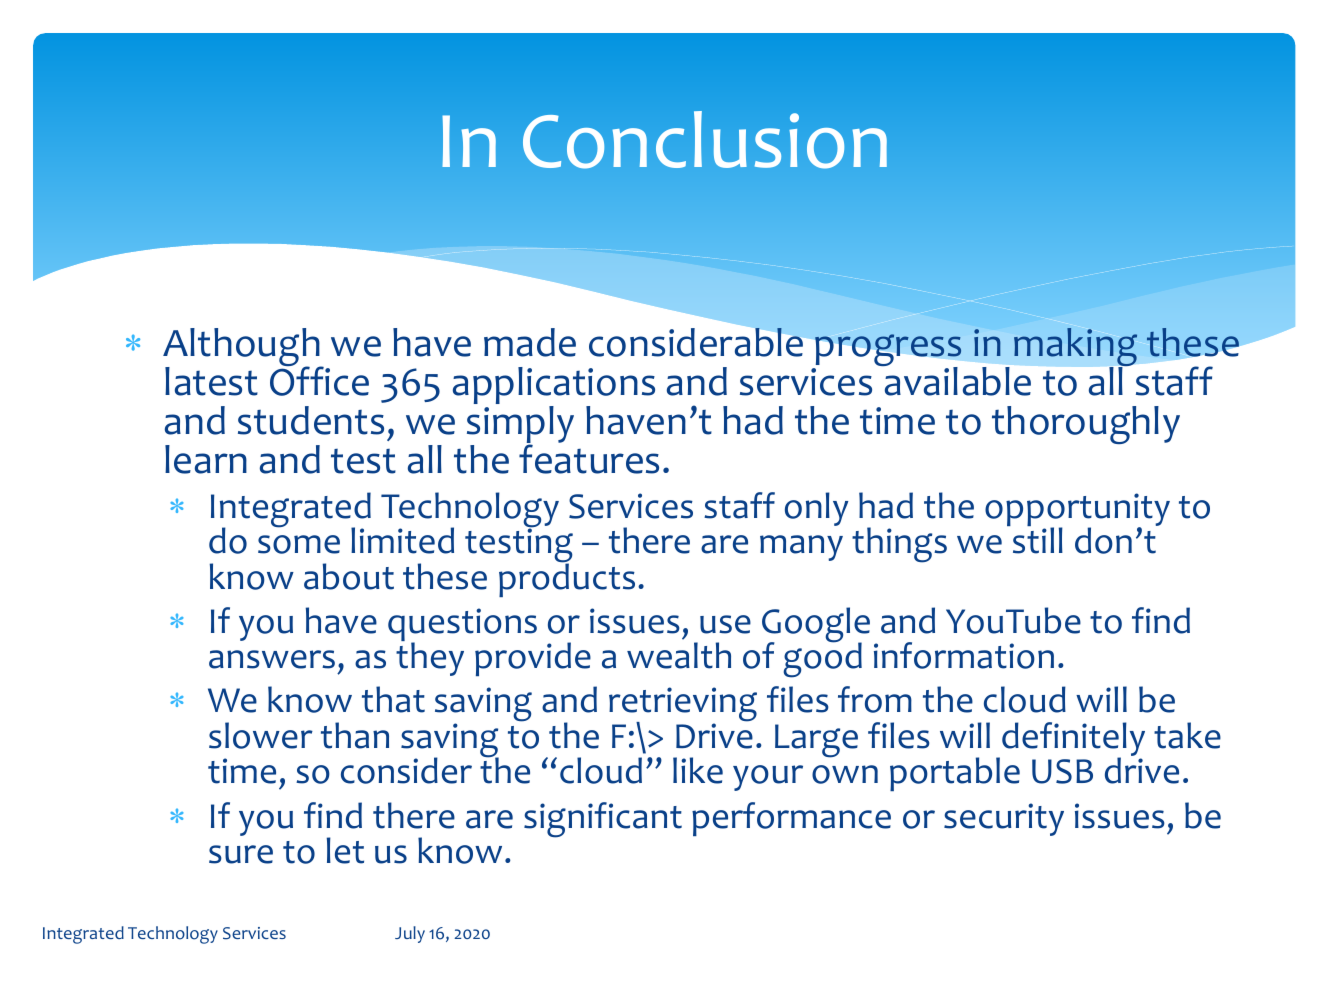 Image resolution: width=1327 pixels, height=995 pixels. I want to click on some, so click(299, 544).
